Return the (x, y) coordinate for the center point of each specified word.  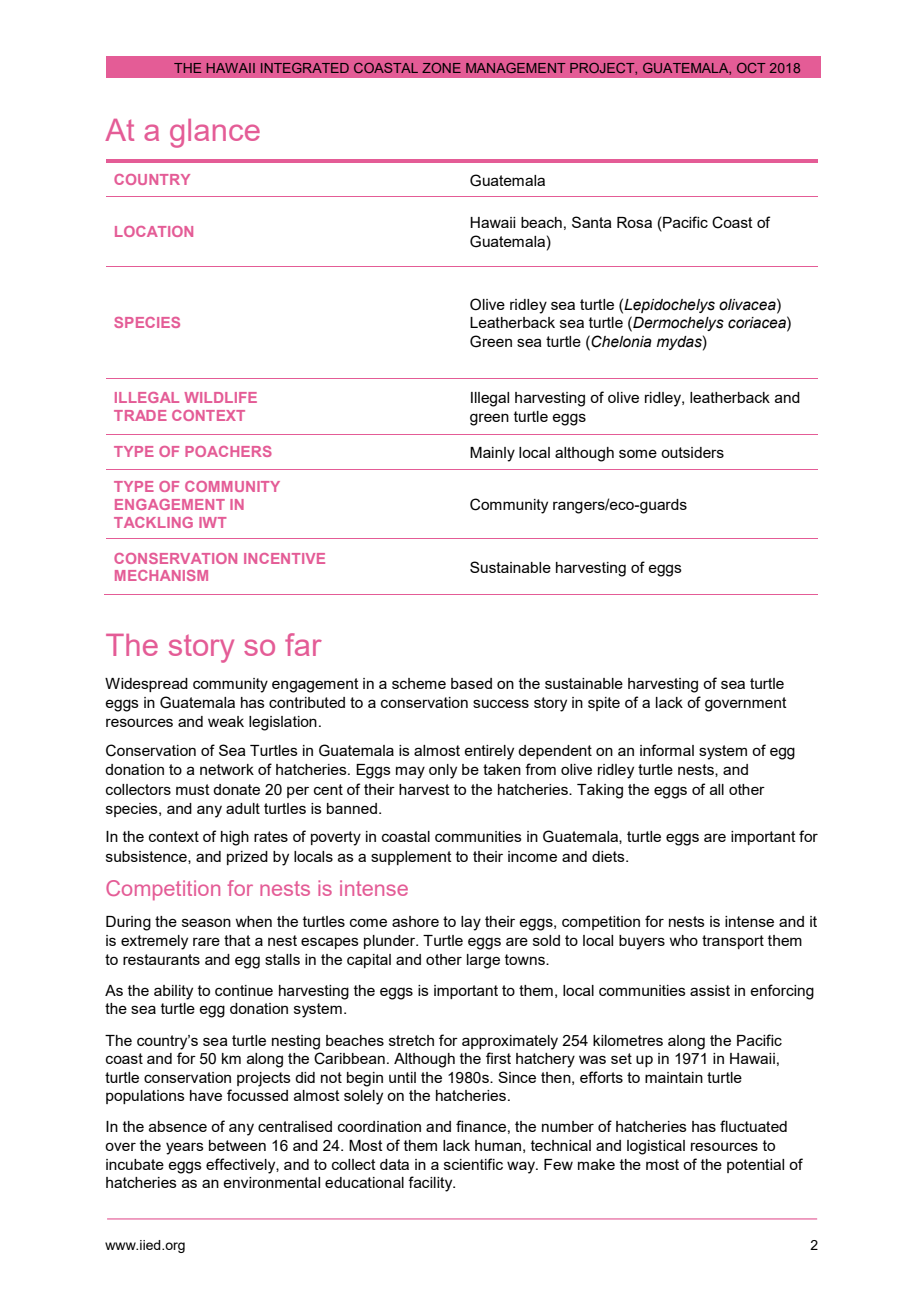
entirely (489, 752)
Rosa (634, 222)
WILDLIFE (220, 397)
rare (206, 941)
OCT (751, 68)
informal (667, 750)
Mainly (492, 454)
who (683, 940)
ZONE (441, 68)
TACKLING (153, 522)
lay (471, 923)
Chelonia (621, 341)
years (185, 1148)
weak (226, 721)
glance (215, 133)
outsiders (692, 452)
